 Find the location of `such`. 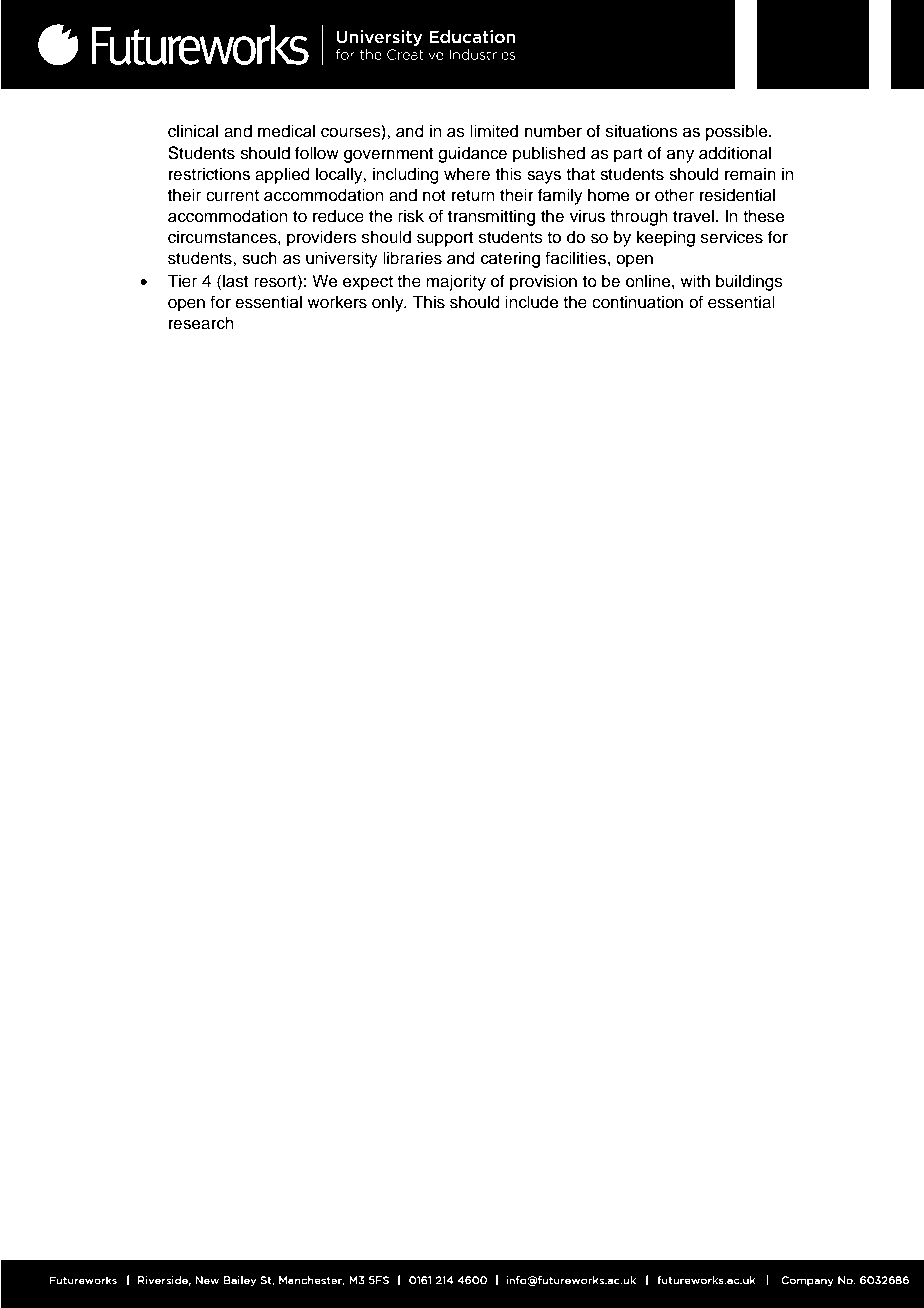

such is located at coordinates (259, 258).
